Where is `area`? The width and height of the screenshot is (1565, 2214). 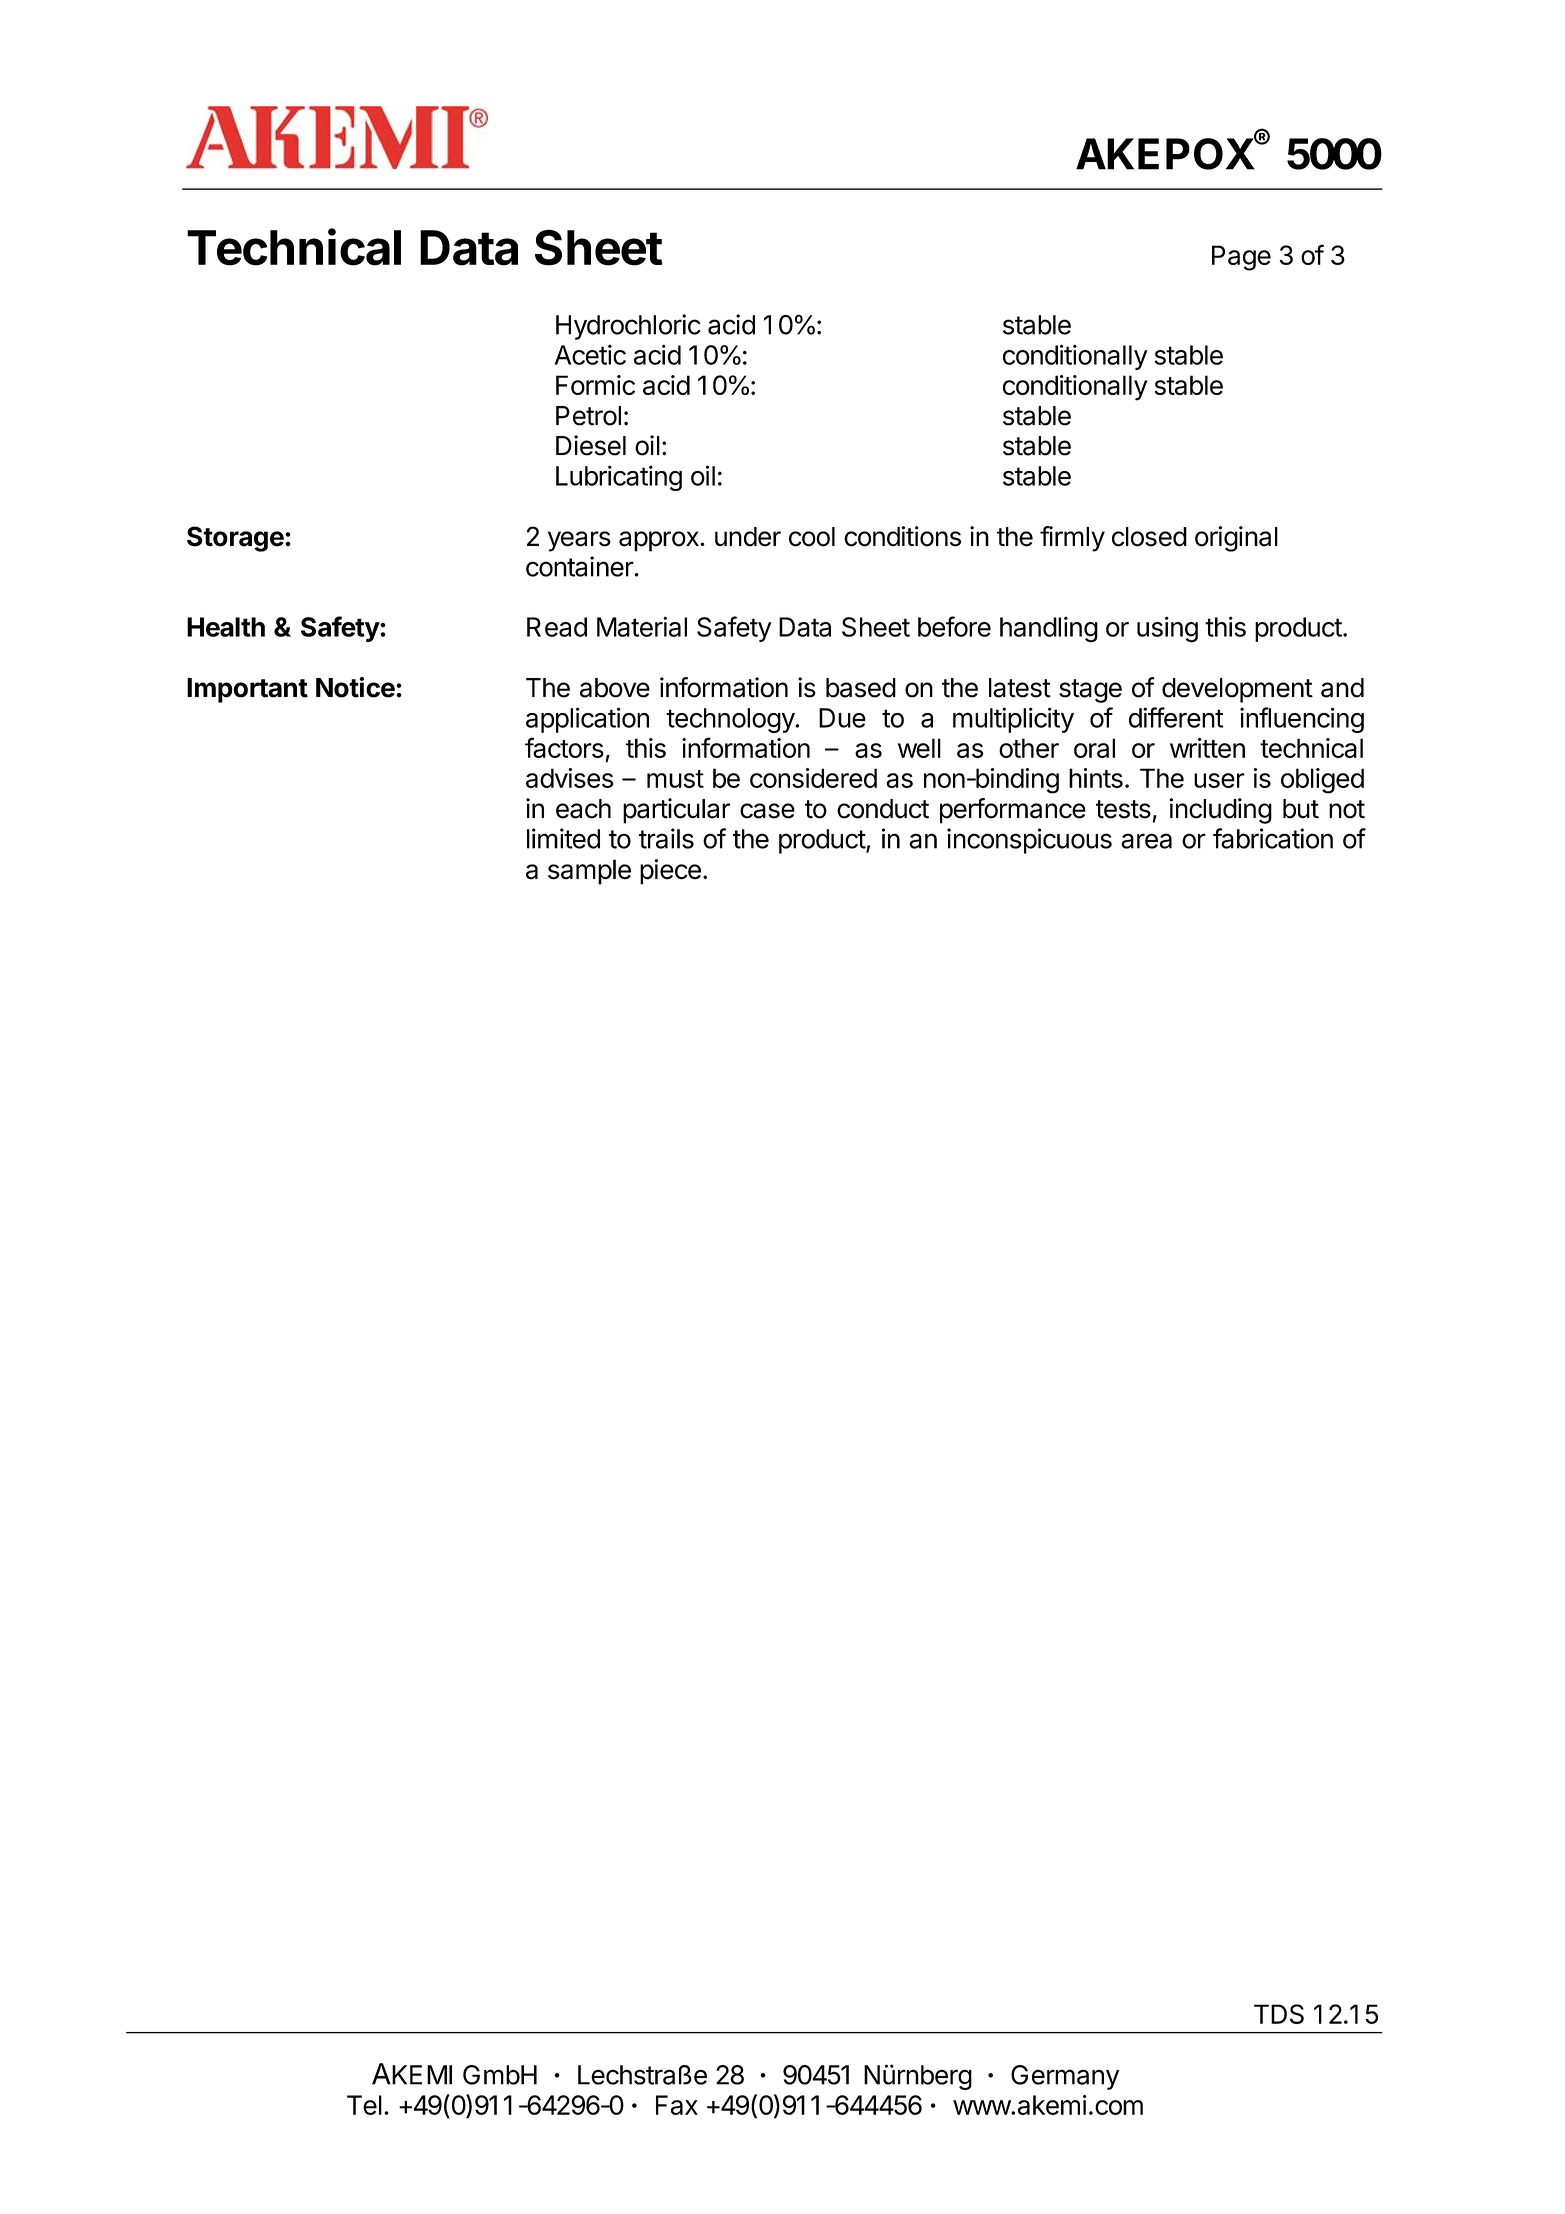 area is located at coordinates (1146, 841).
